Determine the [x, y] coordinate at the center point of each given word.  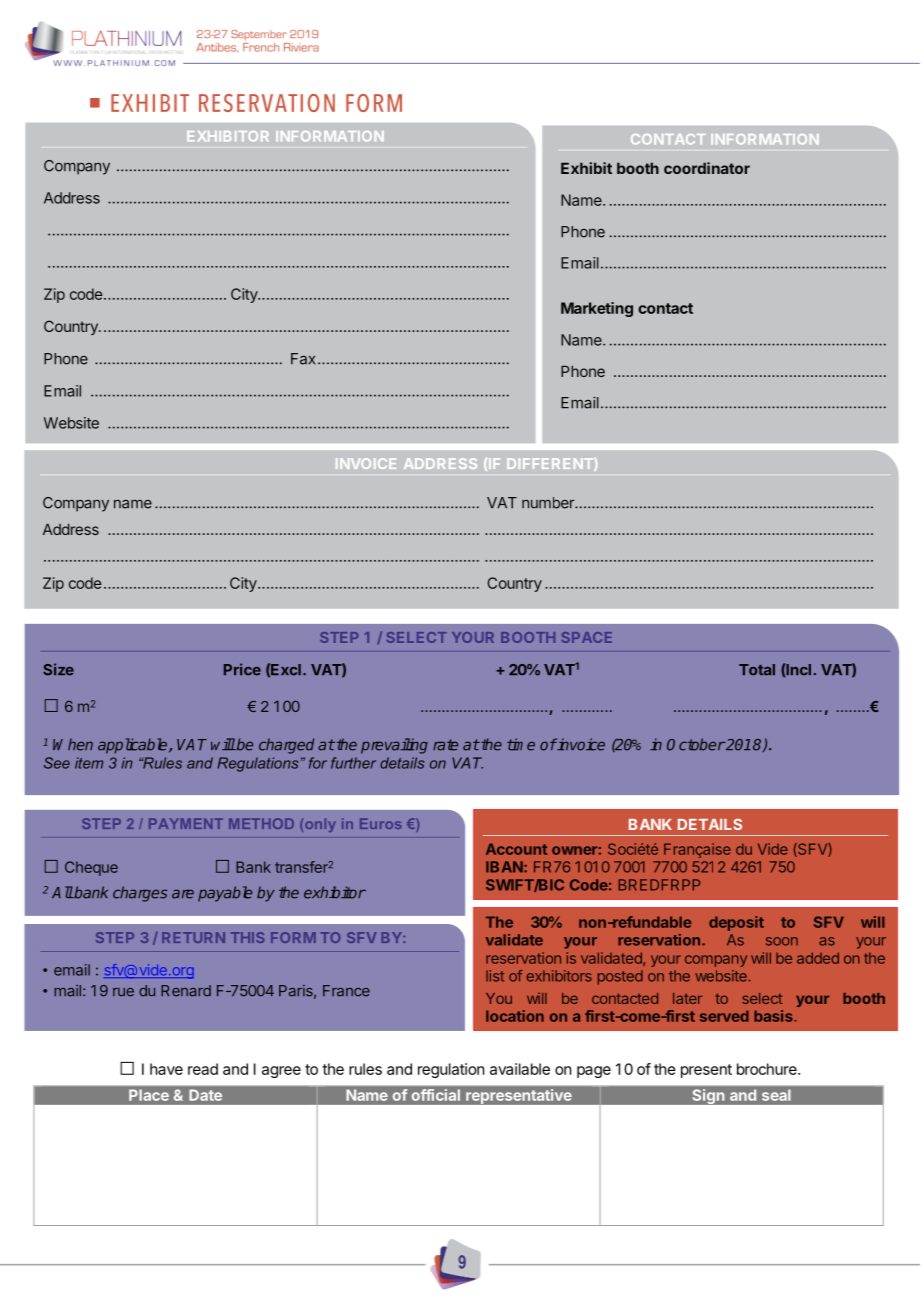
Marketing [597, 309]
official [436, 1095]
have [166, 1069]
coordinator [707, 168]
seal [776, 1095]
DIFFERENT [551, 464]
